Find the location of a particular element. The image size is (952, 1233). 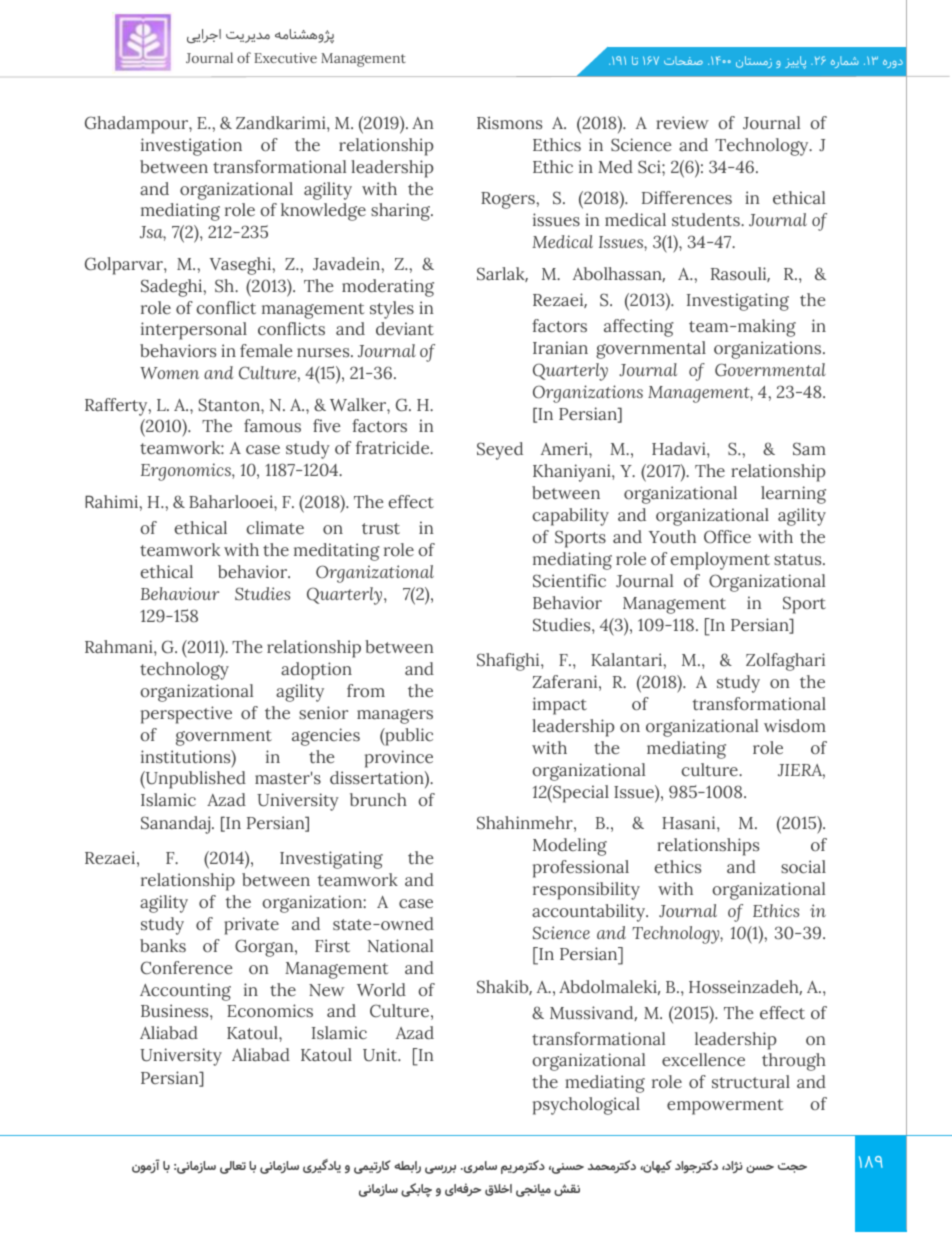

Modeling is located at coordinates (570, 847).
